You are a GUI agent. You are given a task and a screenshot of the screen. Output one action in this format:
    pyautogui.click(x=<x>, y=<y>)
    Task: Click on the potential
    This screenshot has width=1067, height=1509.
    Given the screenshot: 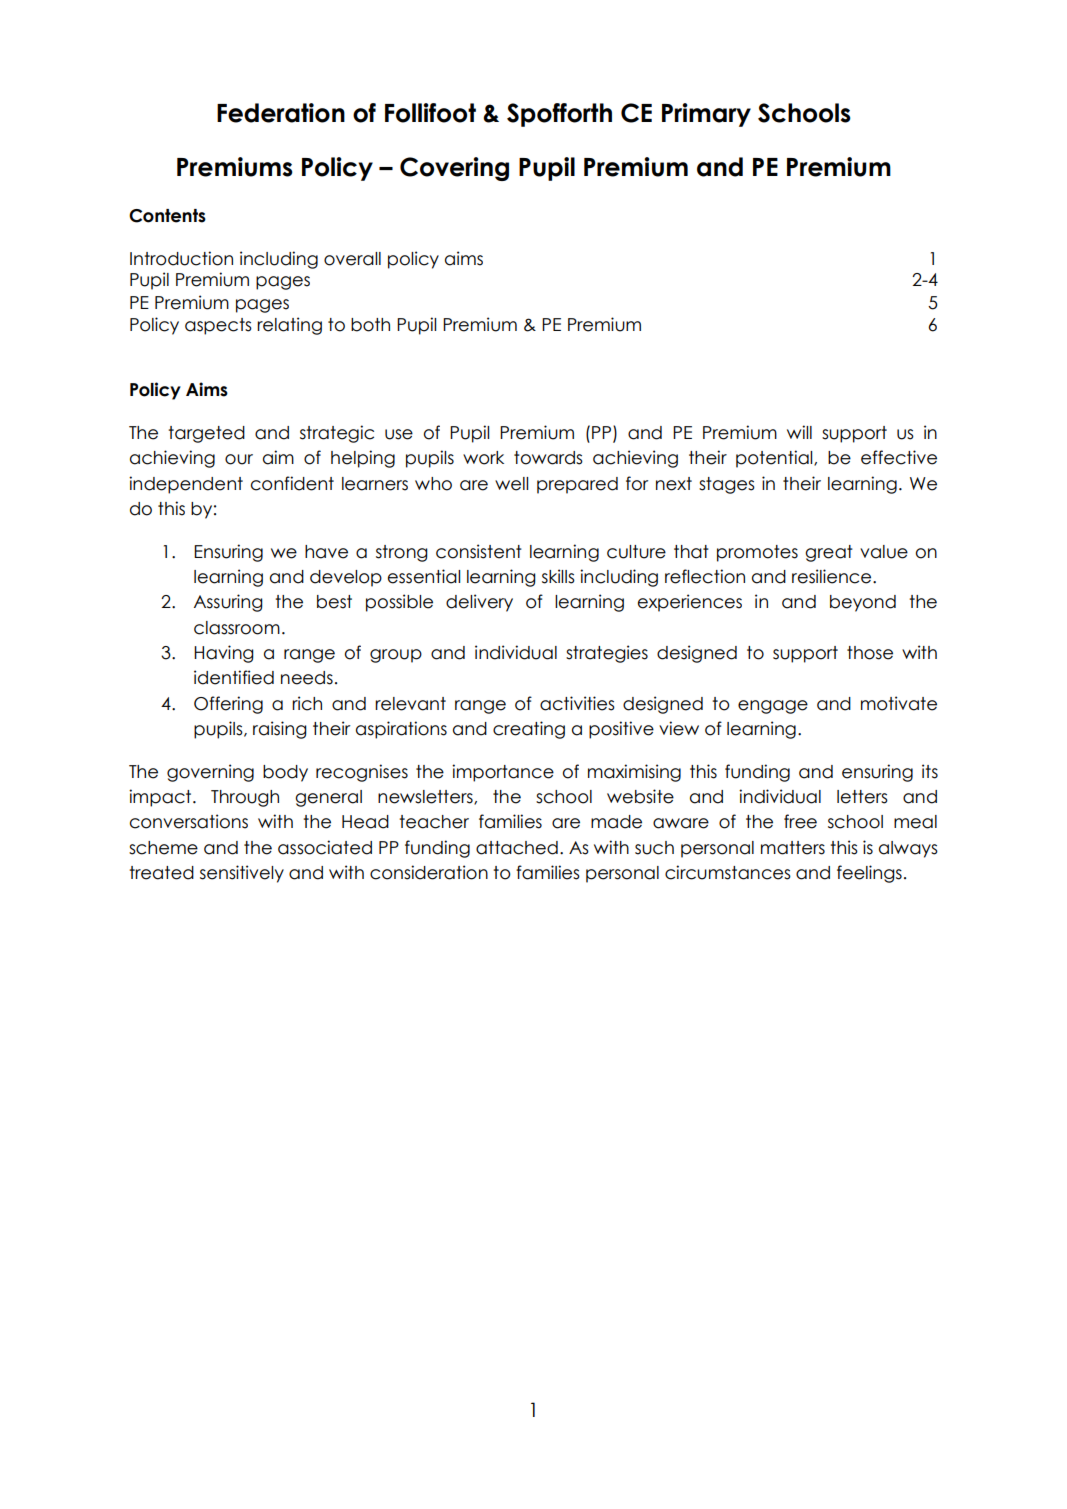 What is the action you would take?
    pyautogui.click(x=775, y=459)
